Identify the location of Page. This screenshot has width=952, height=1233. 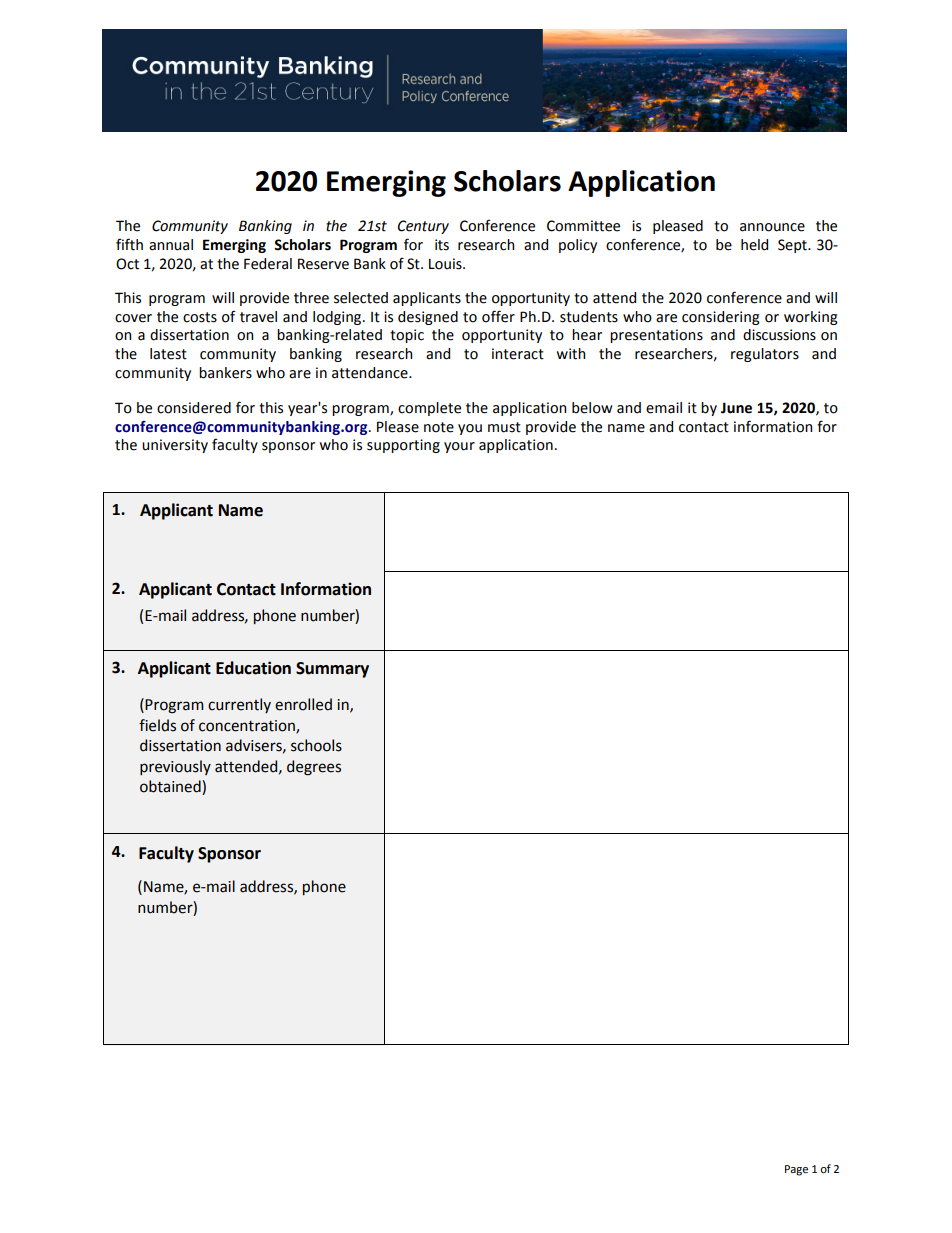
(796, 1170).
